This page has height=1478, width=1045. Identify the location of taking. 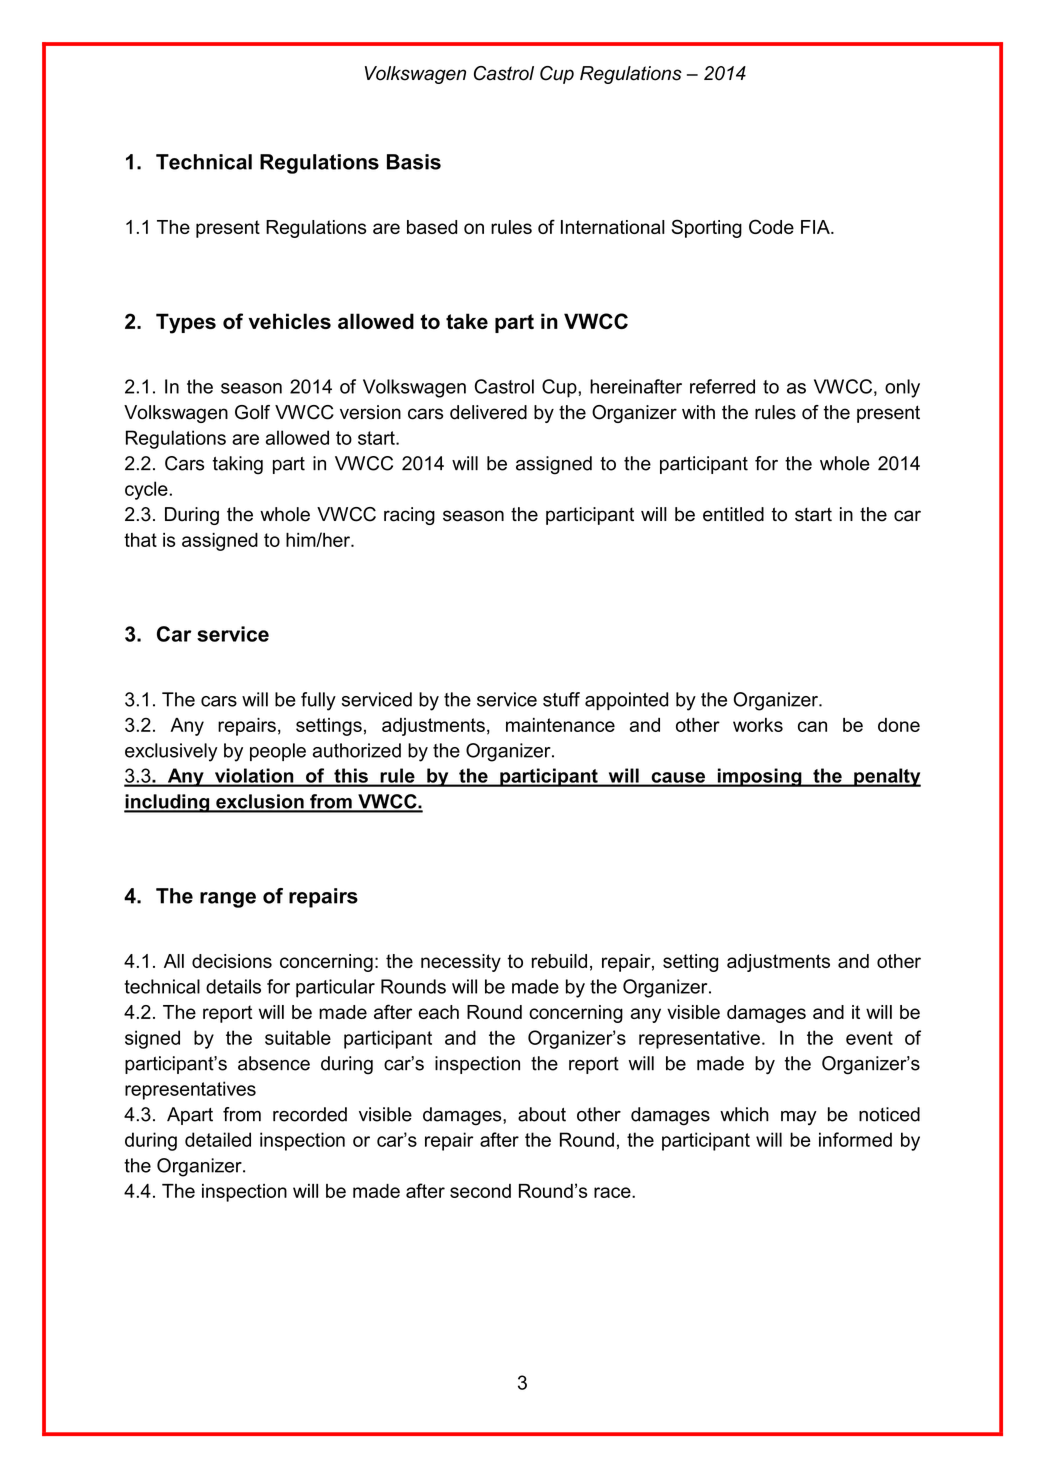
(238, 465).
